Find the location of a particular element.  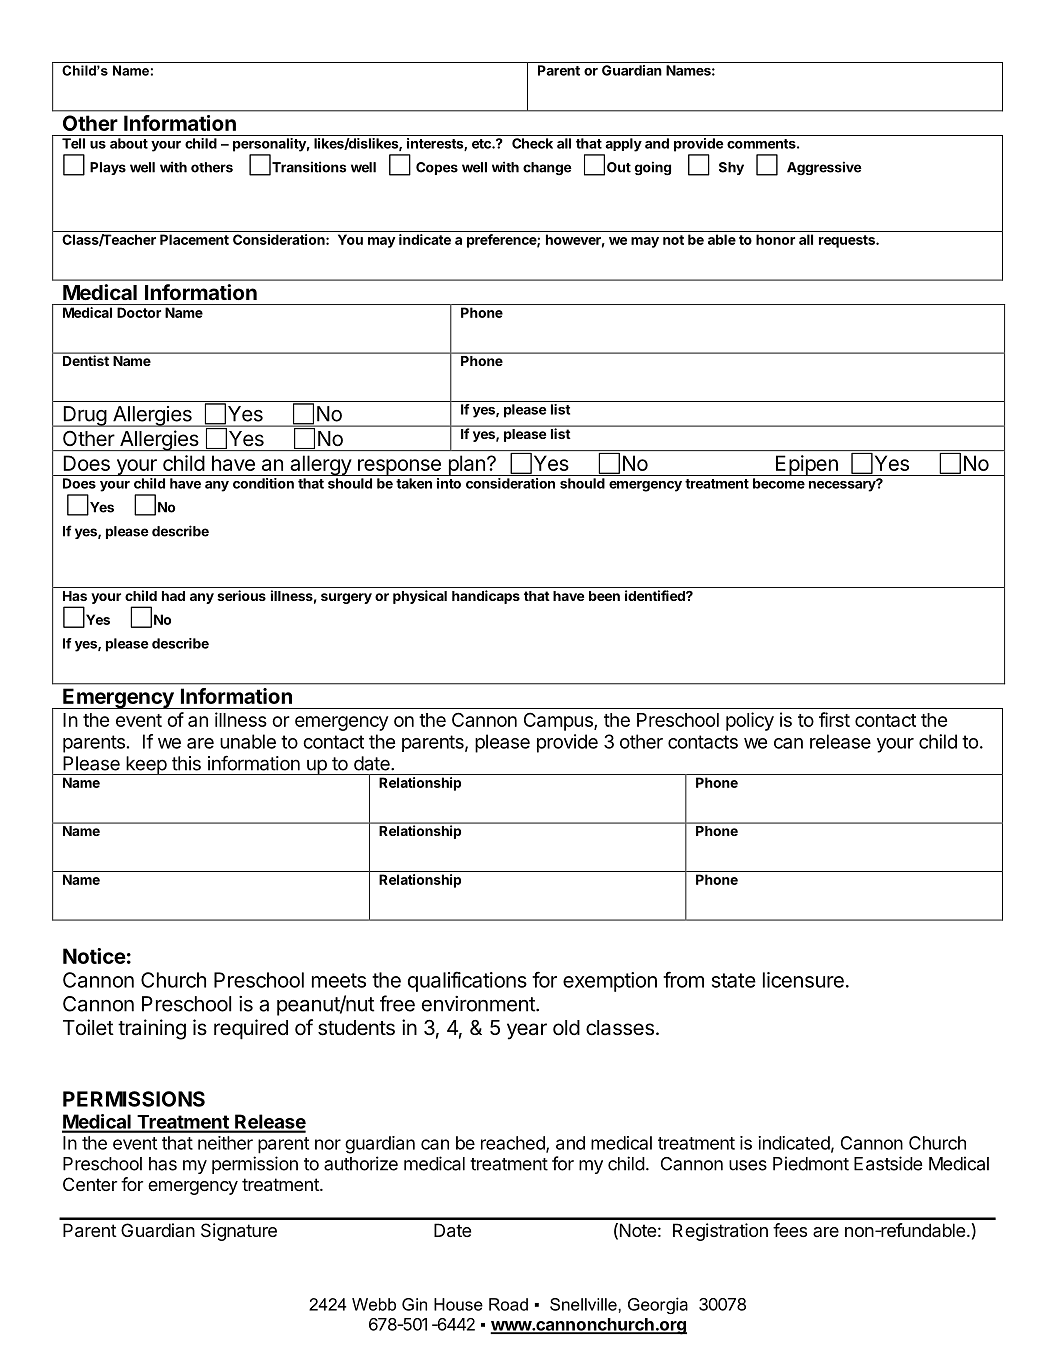

Copes is located at coordinates (437, 168).
